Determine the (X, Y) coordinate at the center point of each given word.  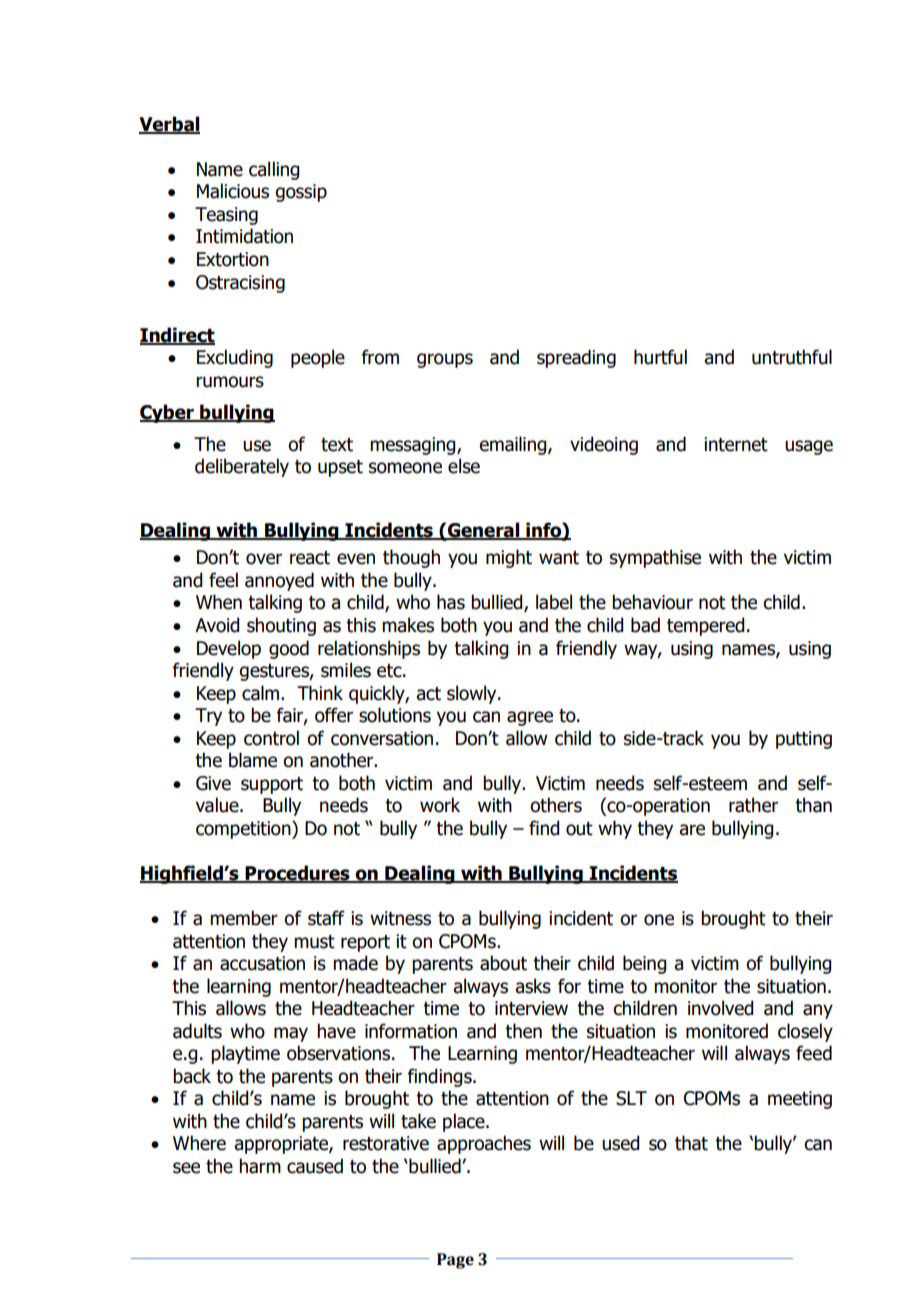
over (264, 559)
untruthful (792, 357)
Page (455, 1261)
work (440, 805)
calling (274, 170)
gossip (301, 193)
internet (736, 444)
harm (260, 1166)
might (509, 558)
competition (244, 829)
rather (753, 805)
